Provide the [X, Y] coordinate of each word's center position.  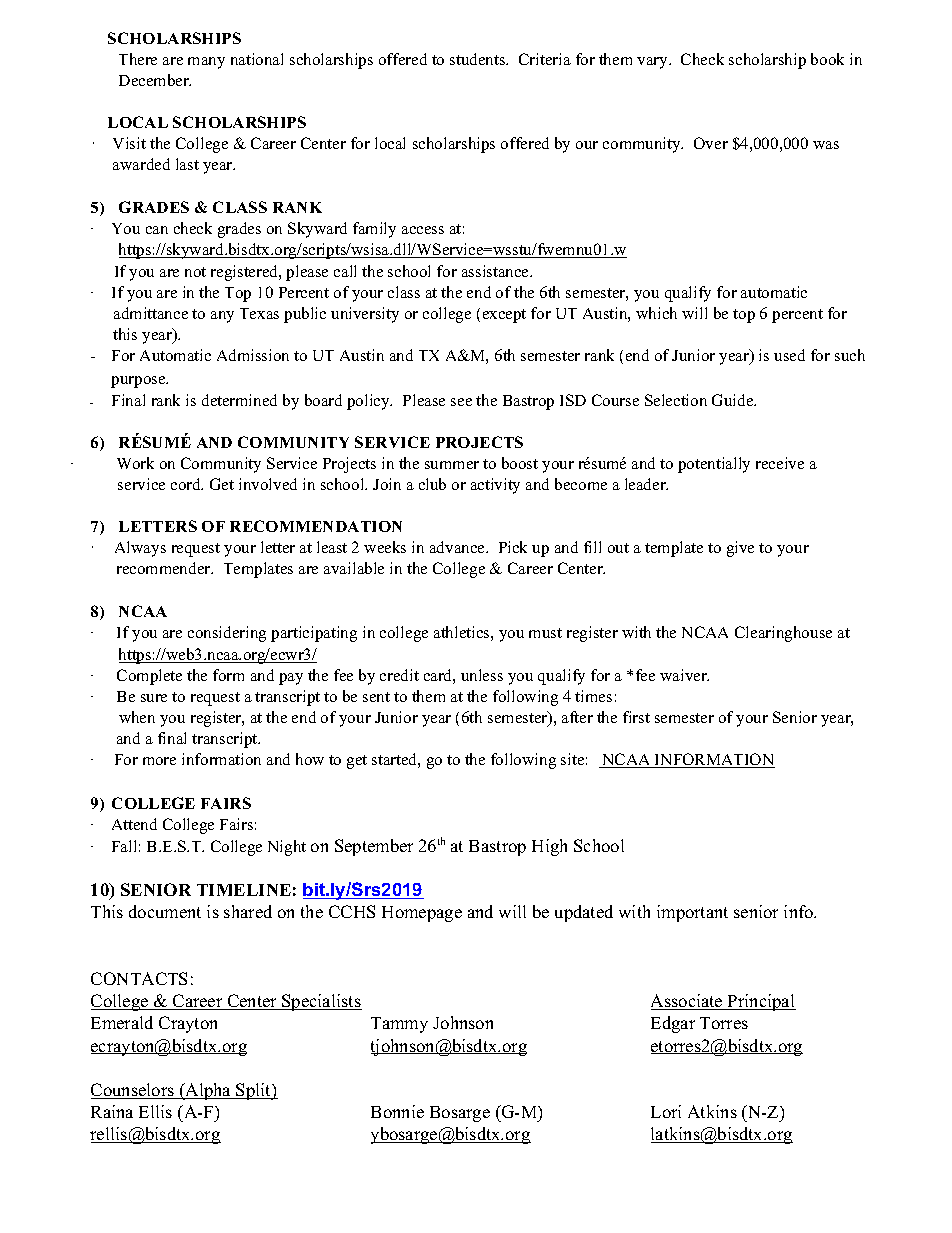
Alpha [208, 1091]
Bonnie [397, 1111]
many [206, 63]
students [479, 59]
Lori [666, 1111]
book [827, 59]
